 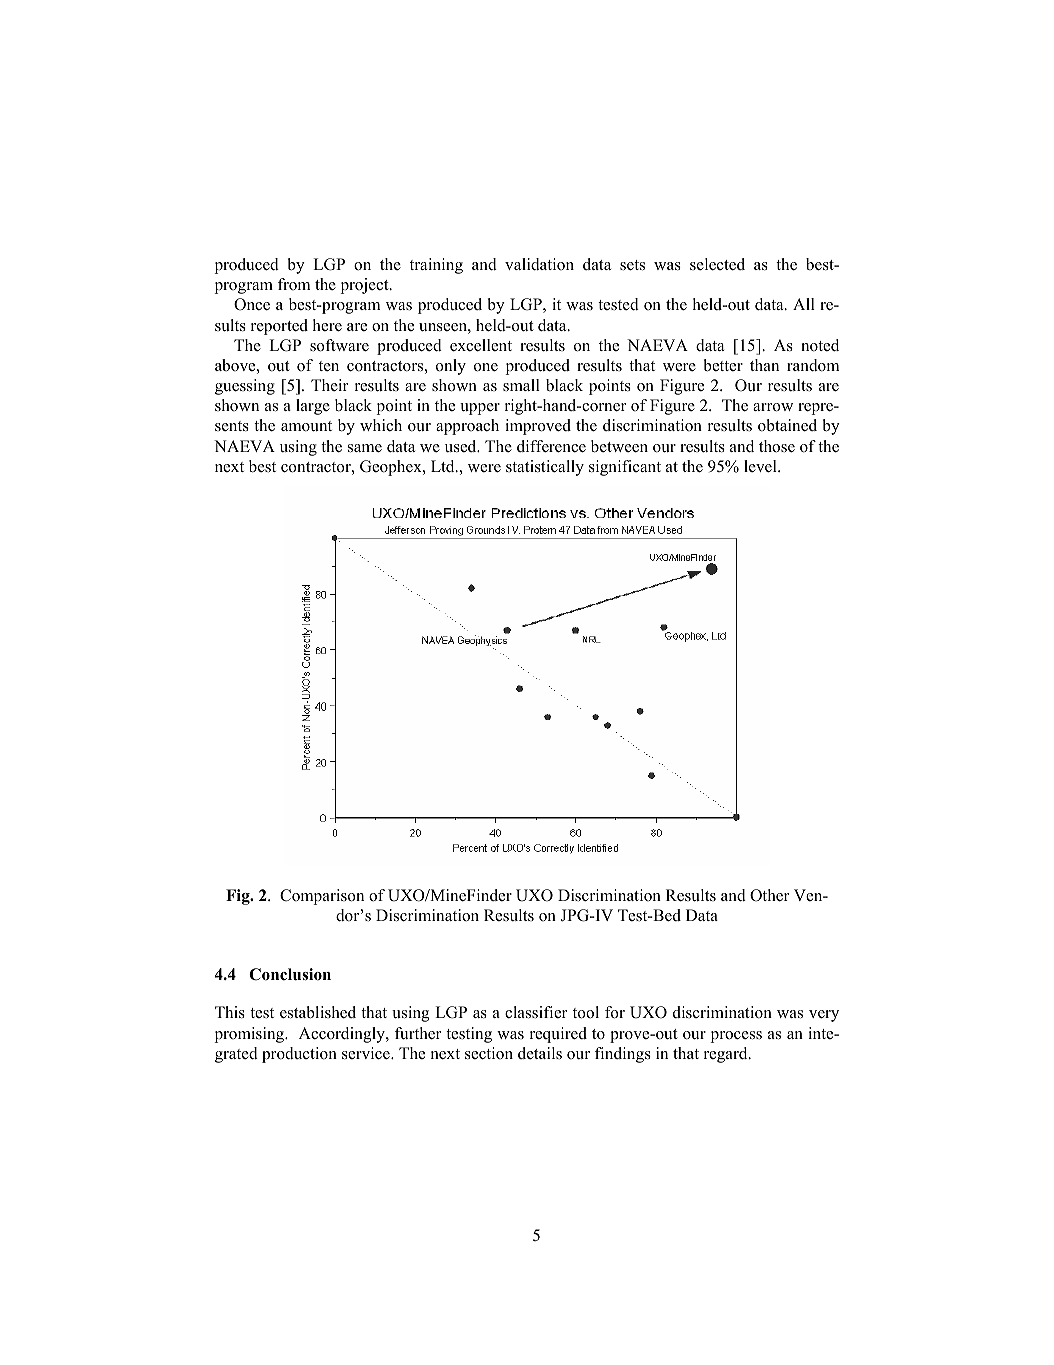 What do you see at coordinates (444, 466) in the image?
I see `Ltd` at bounding box center [444, 466].
